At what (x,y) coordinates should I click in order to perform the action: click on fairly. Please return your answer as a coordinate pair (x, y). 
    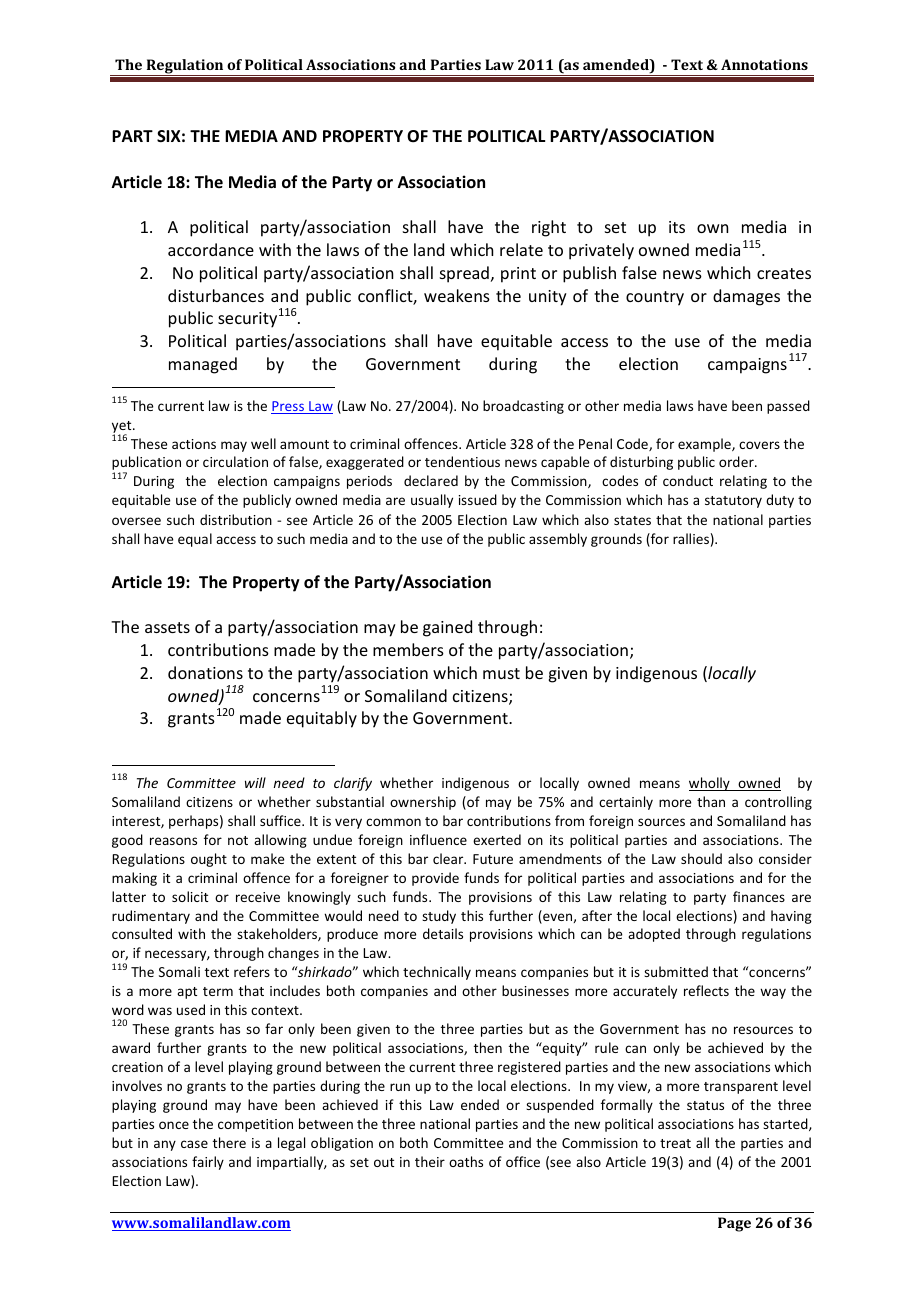
    Looking at the image, I should click on (208, 1163).
